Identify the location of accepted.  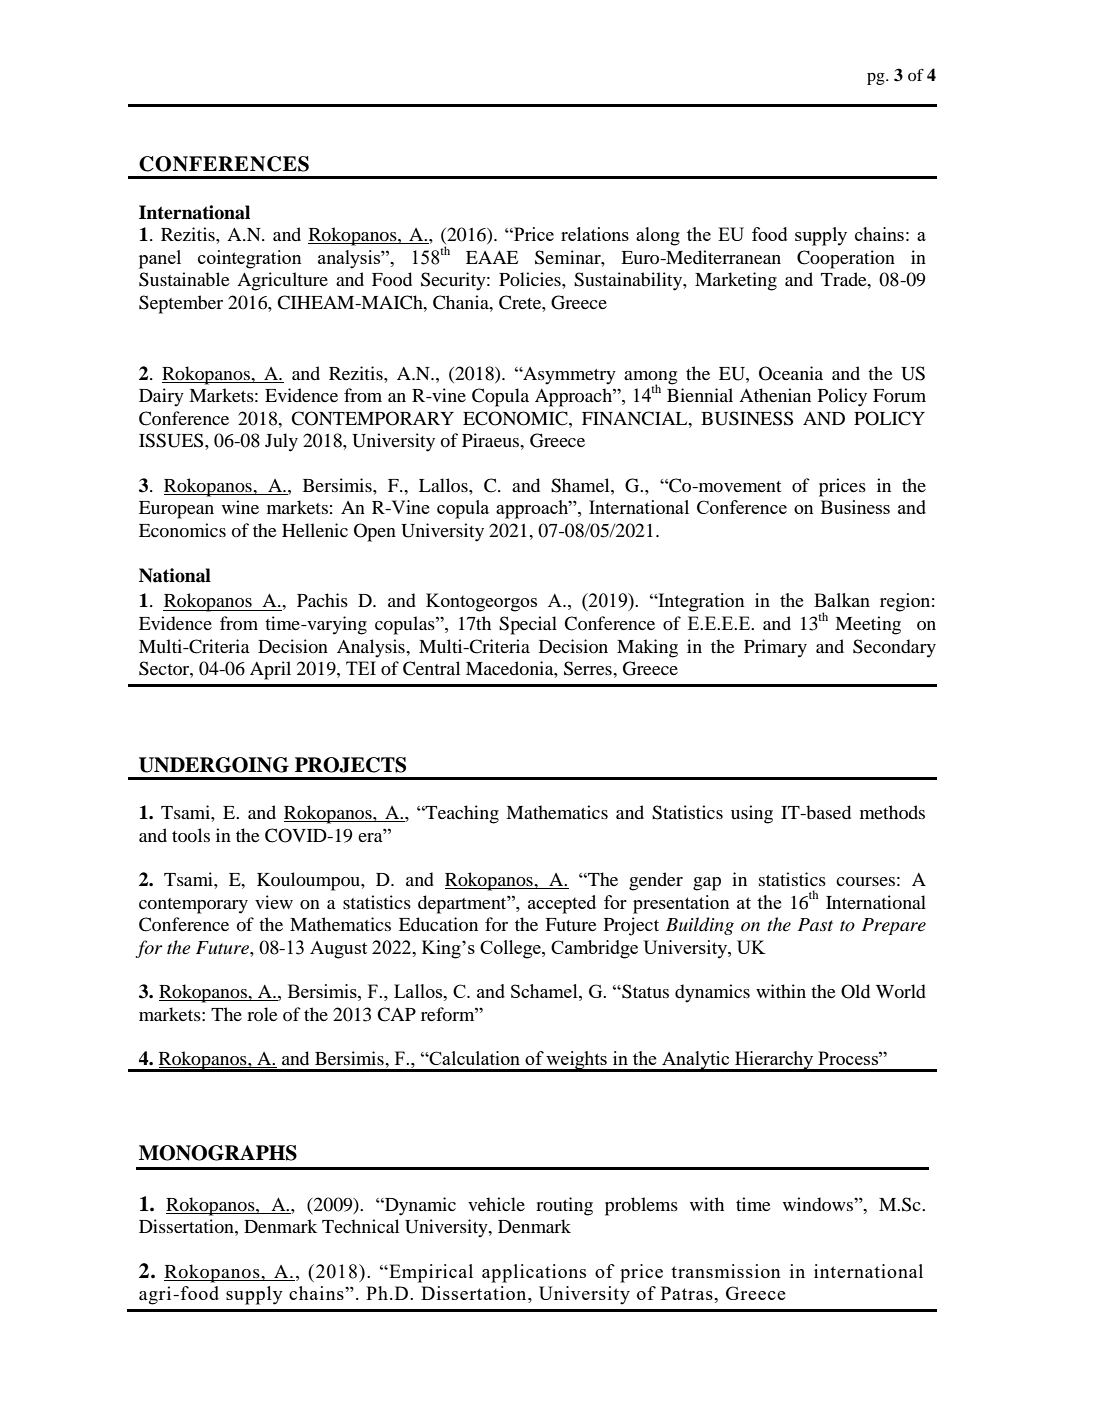
(562, 904).
